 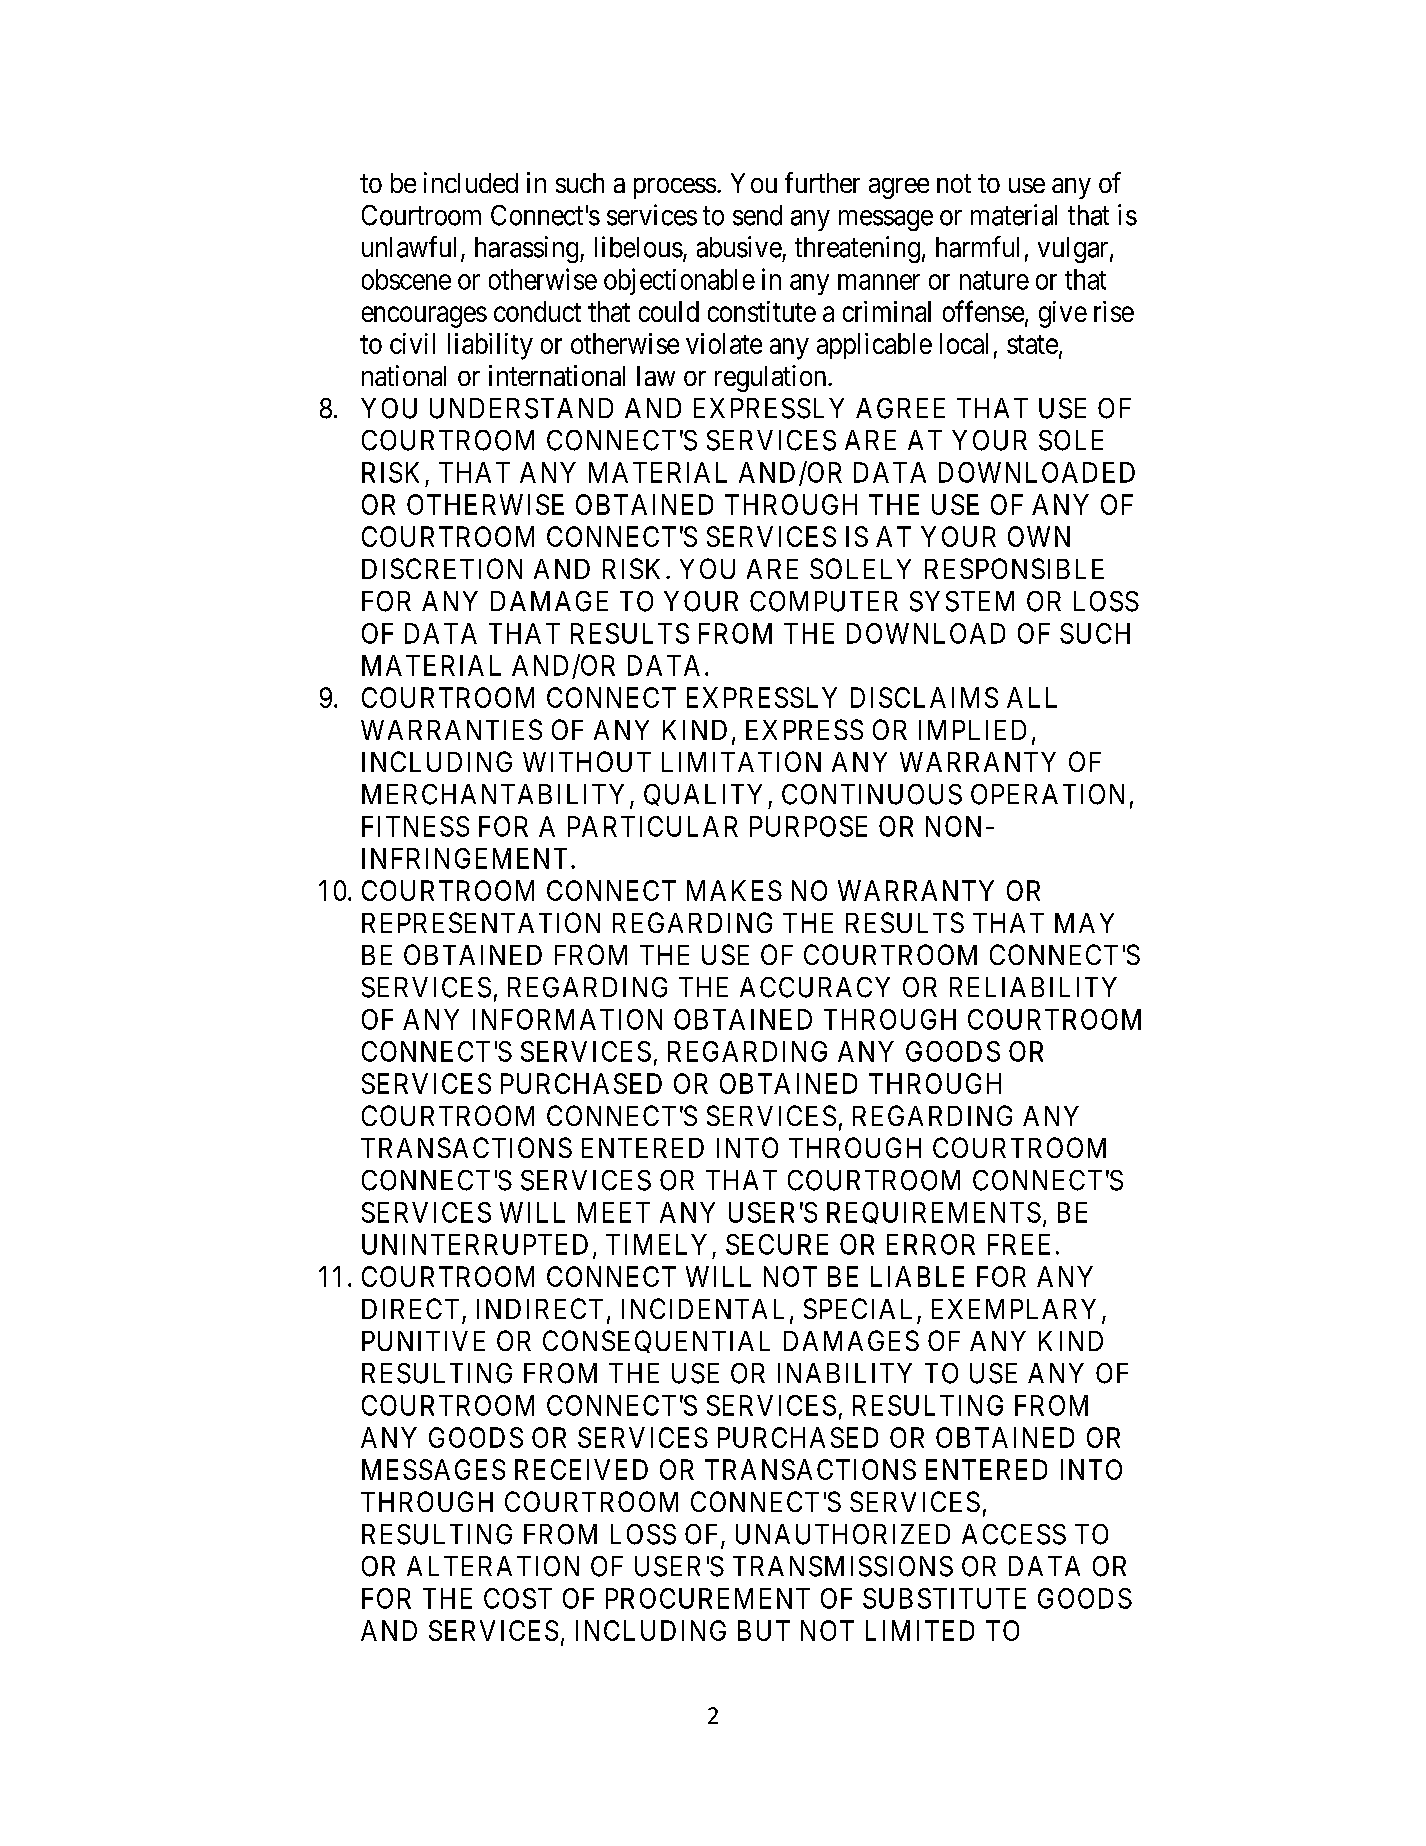 I want to click on DISCRETION, so click(x=442, y=568).
